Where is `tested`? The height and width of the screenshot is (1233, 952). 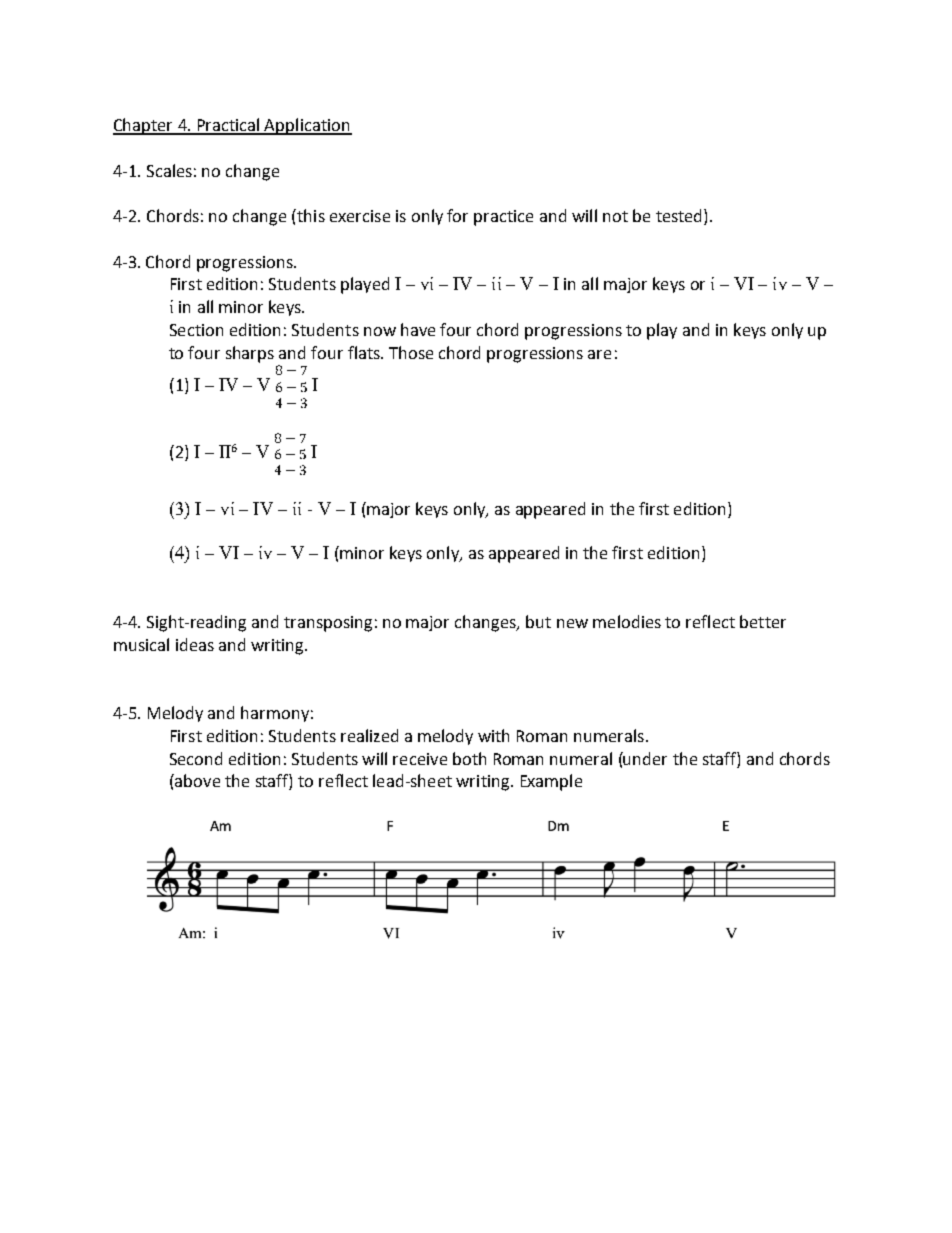
tested is located at coordinates (680, 217).
